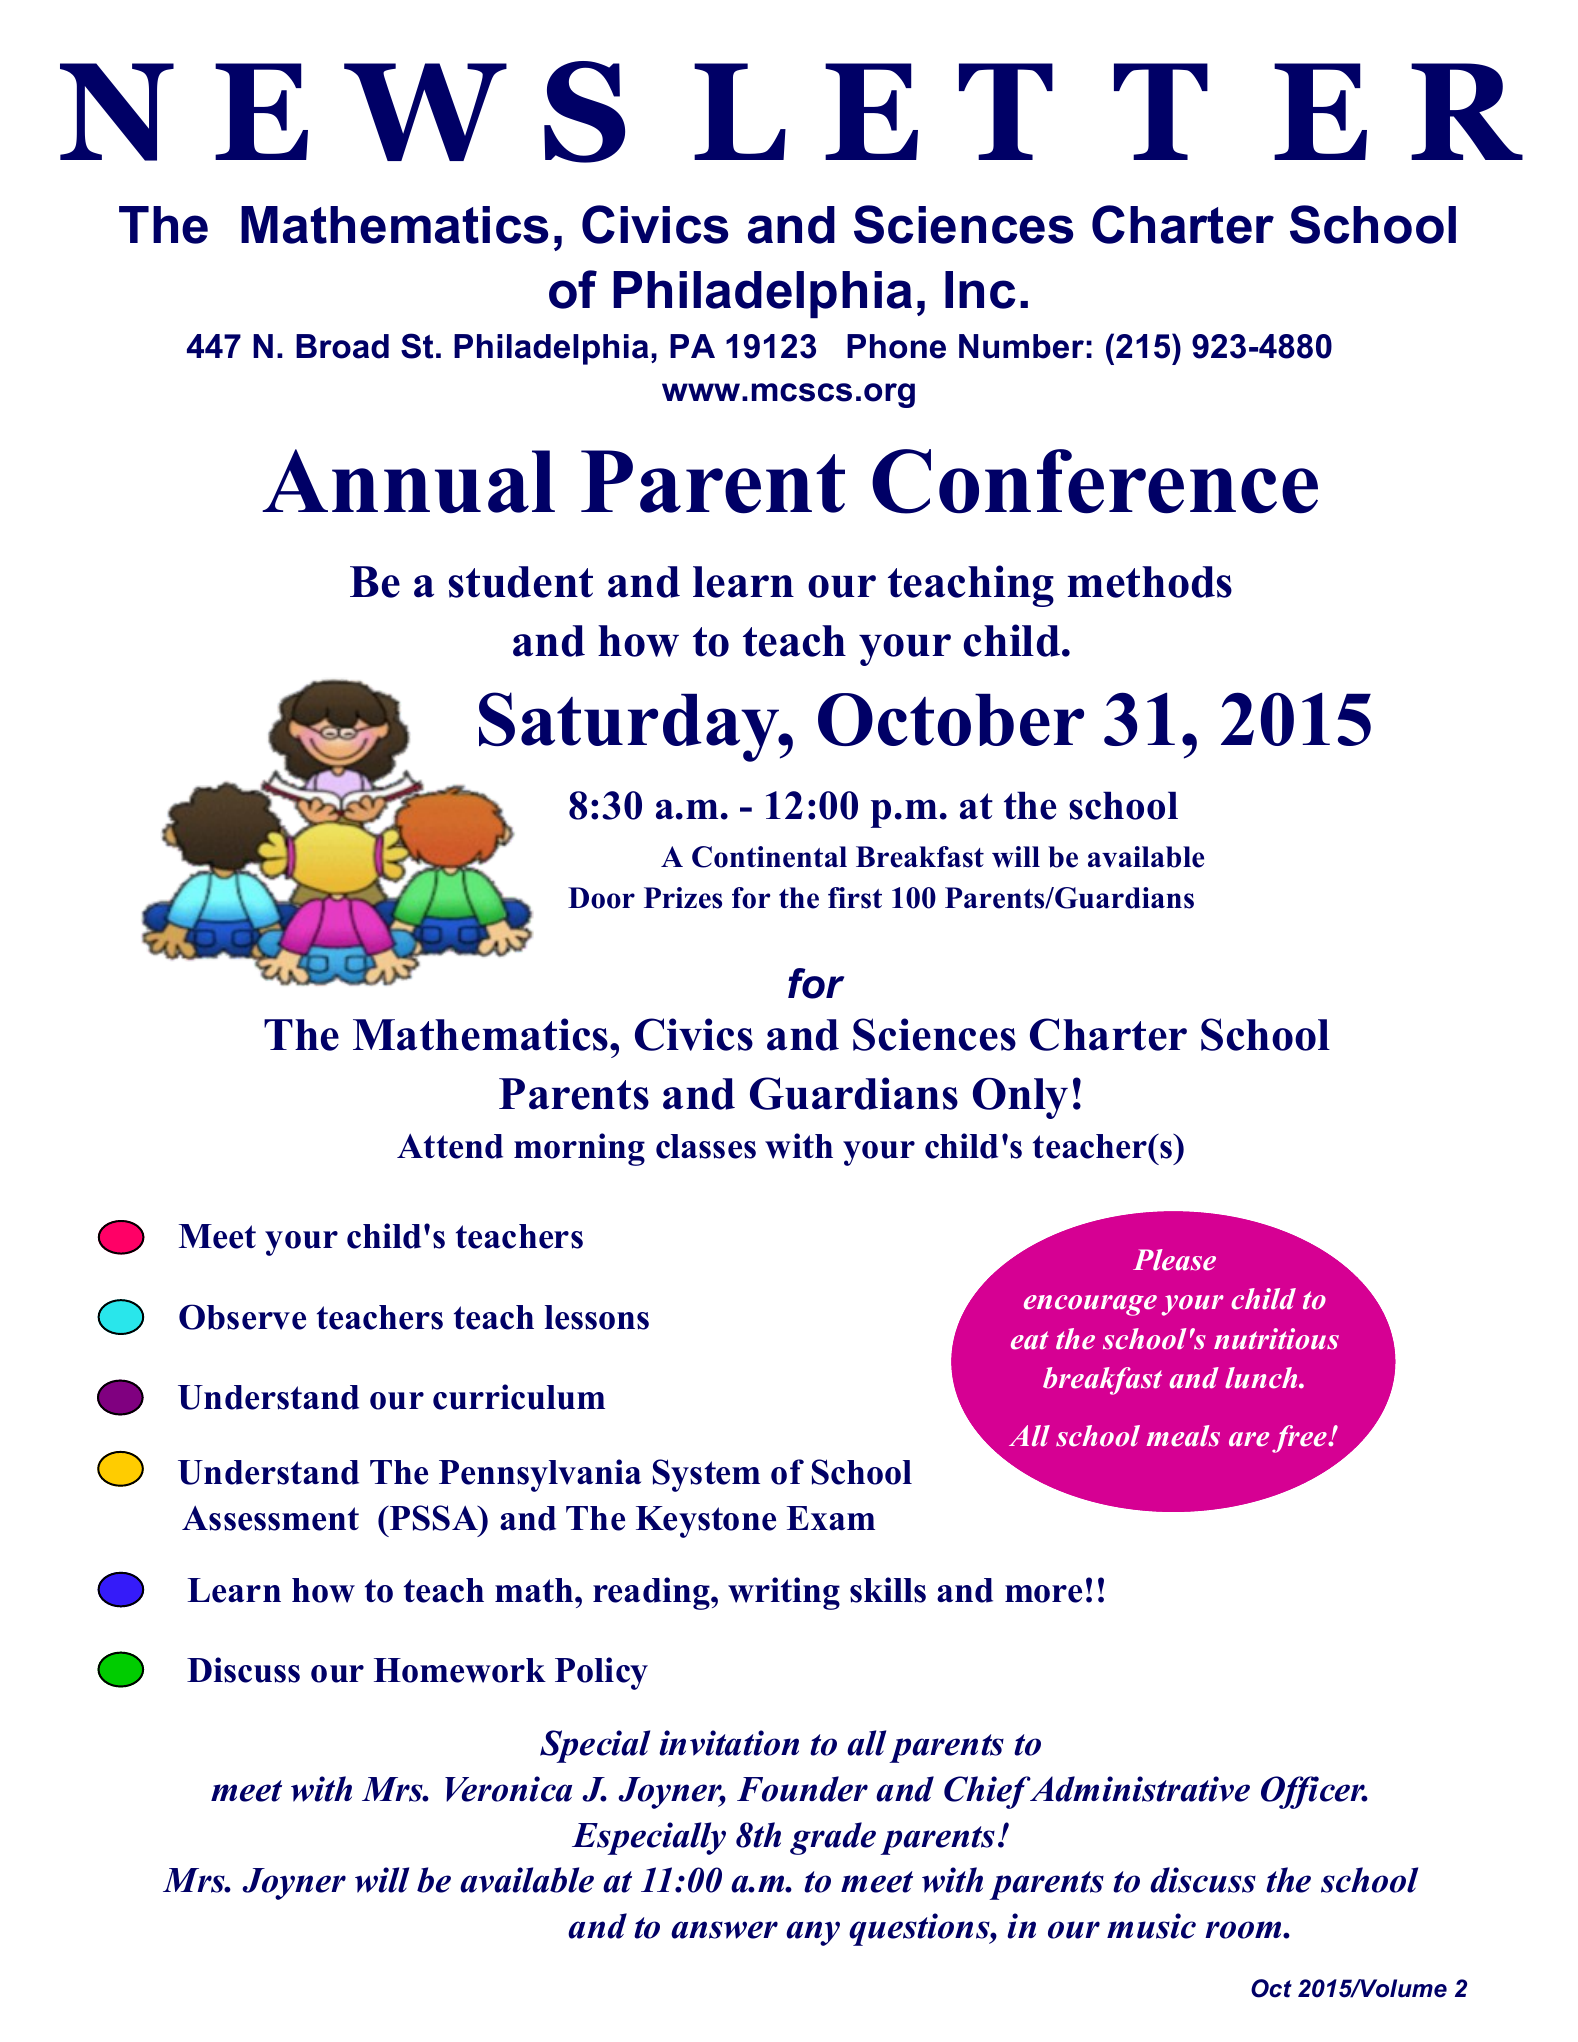 The height and width of the screenshot is (2042, 1578). What do you see at coordinates (521, 582) in the screenshot?
I see `student` at bounding box center [521, 582].
